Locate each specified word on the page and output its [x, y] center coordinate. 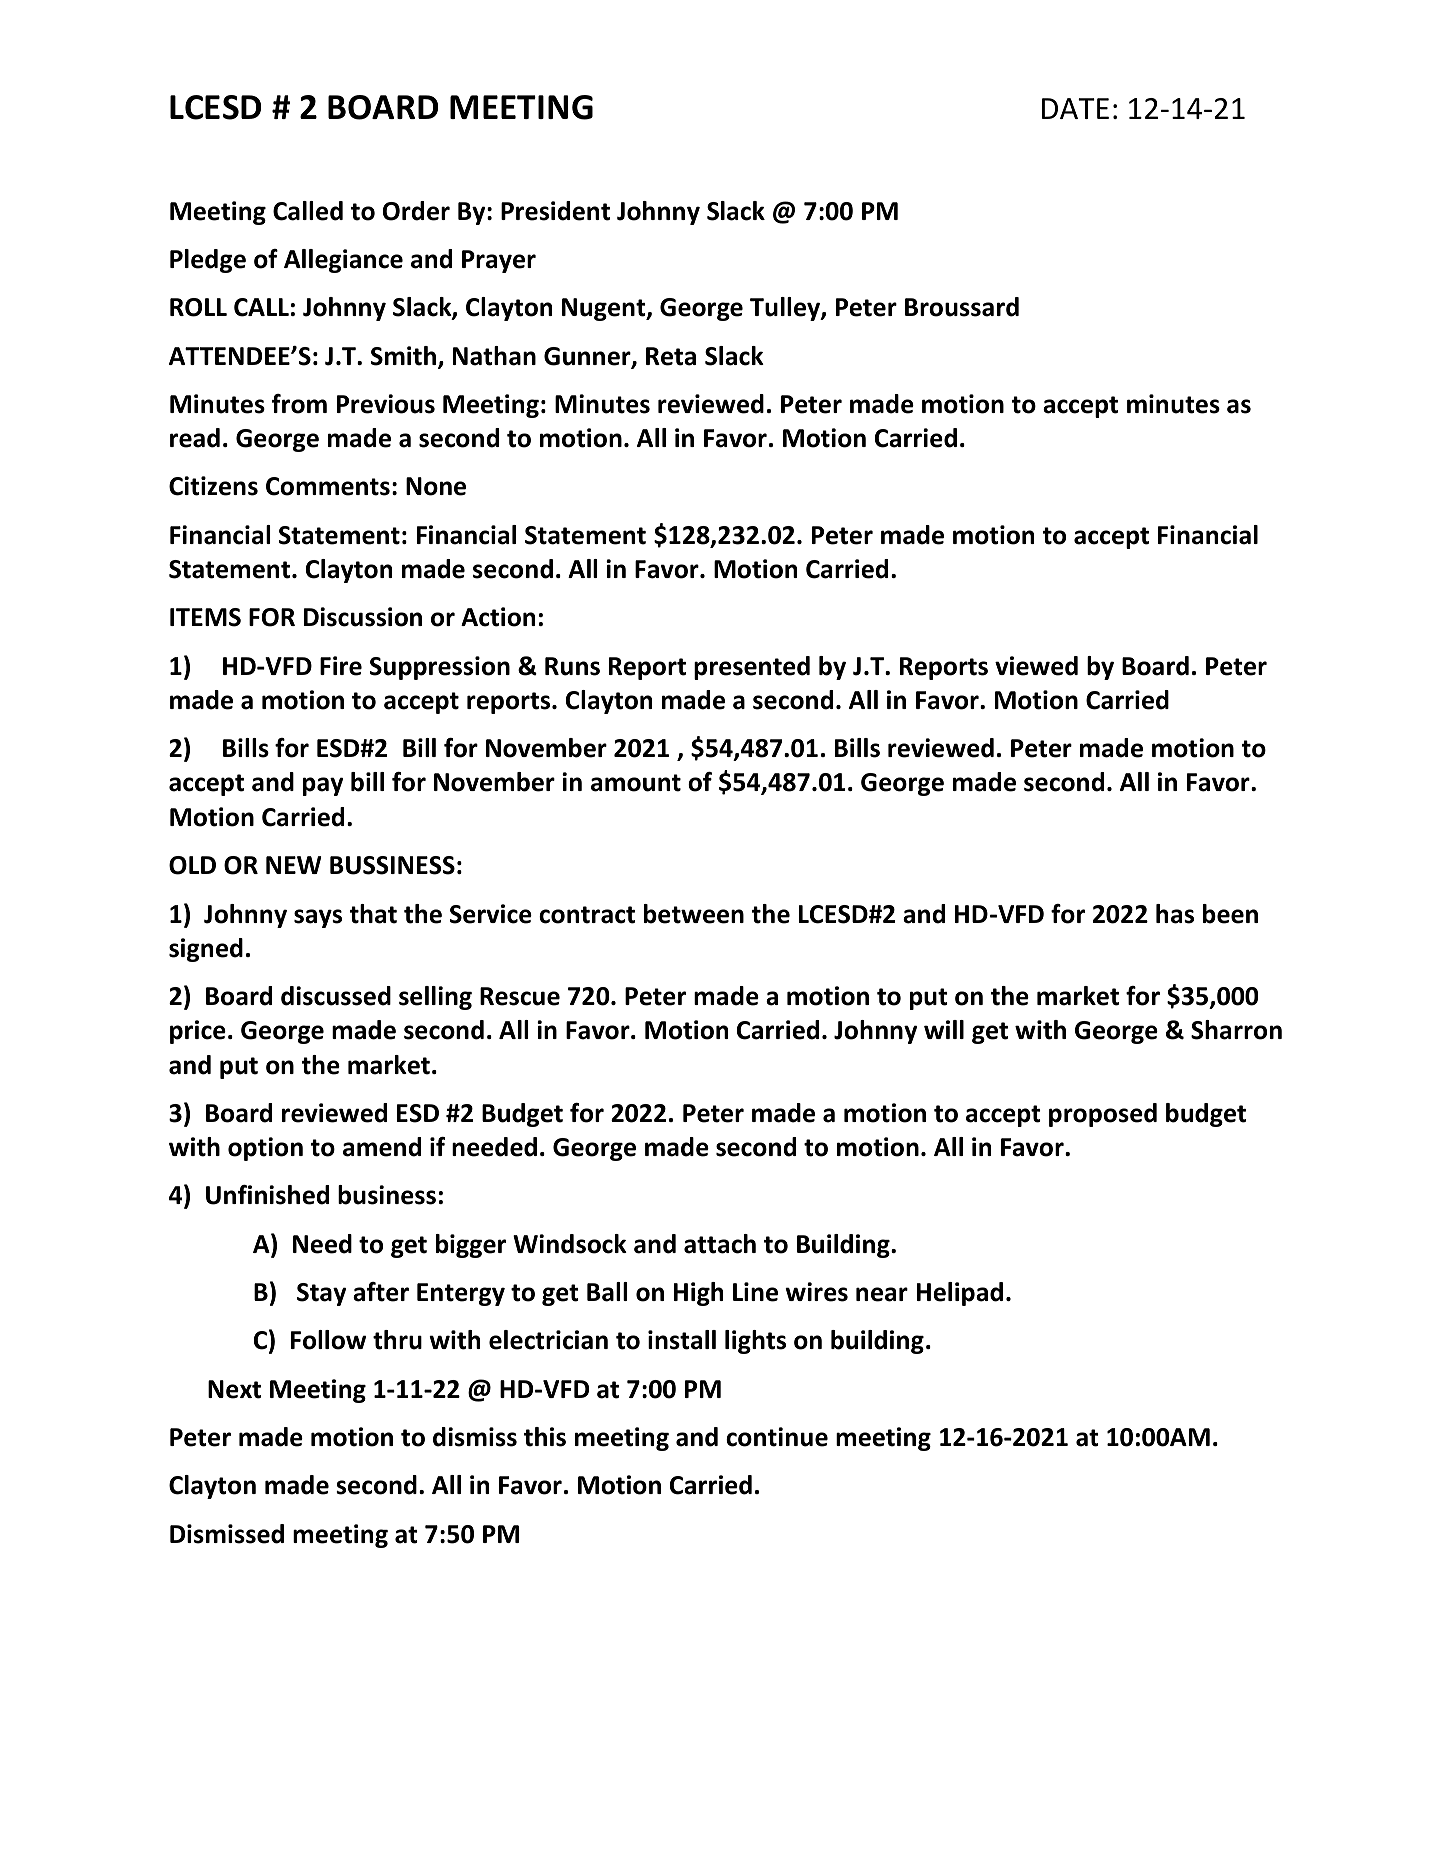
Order [416, 211]
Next [234, 1389]
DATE [1075, 108]
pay [323, 786]
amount [636, 783]
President [555, 211]
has [1175, 914]
